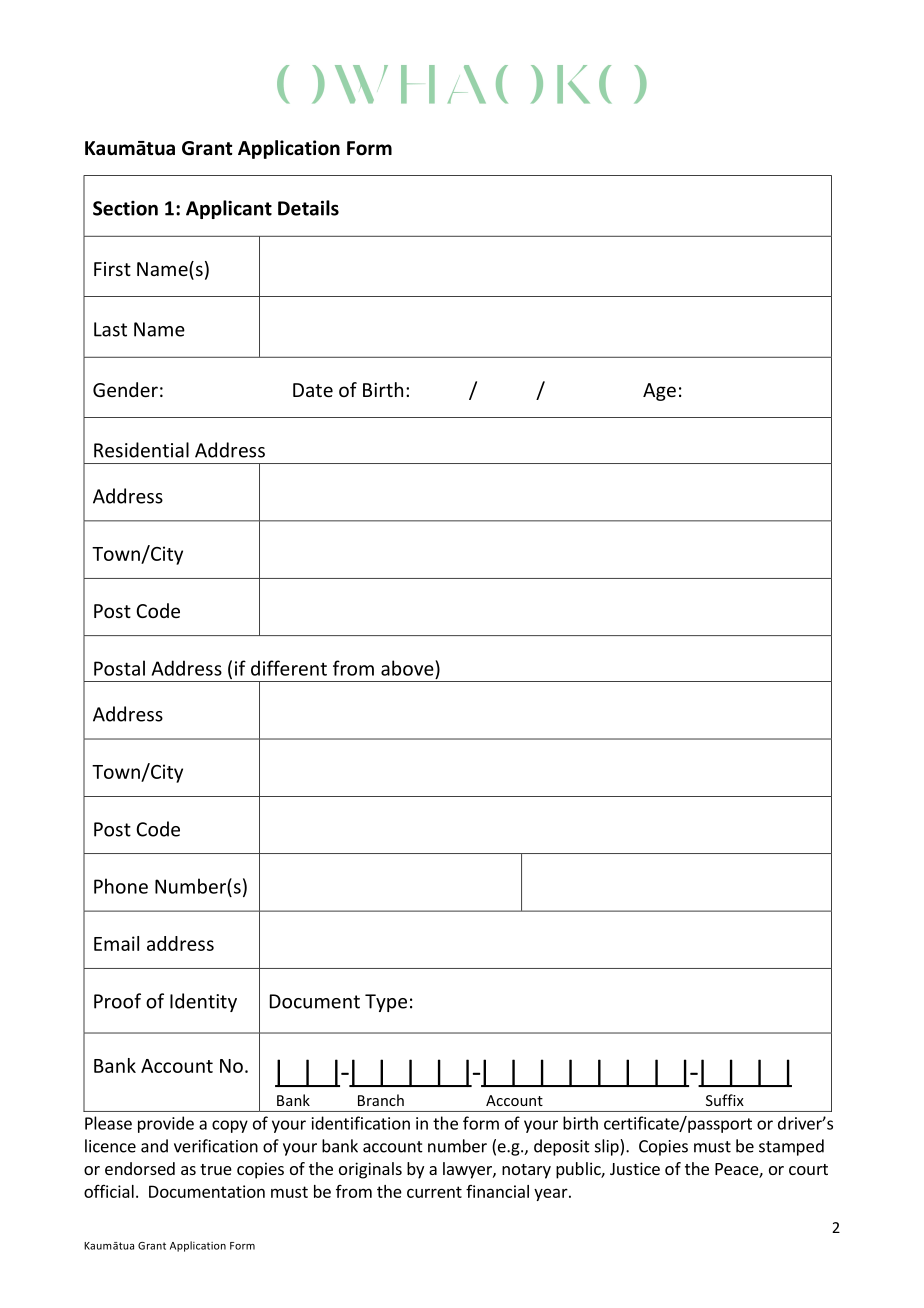 This image has height=1308, width=924. I want to click on Residential, so click(141, 450).
